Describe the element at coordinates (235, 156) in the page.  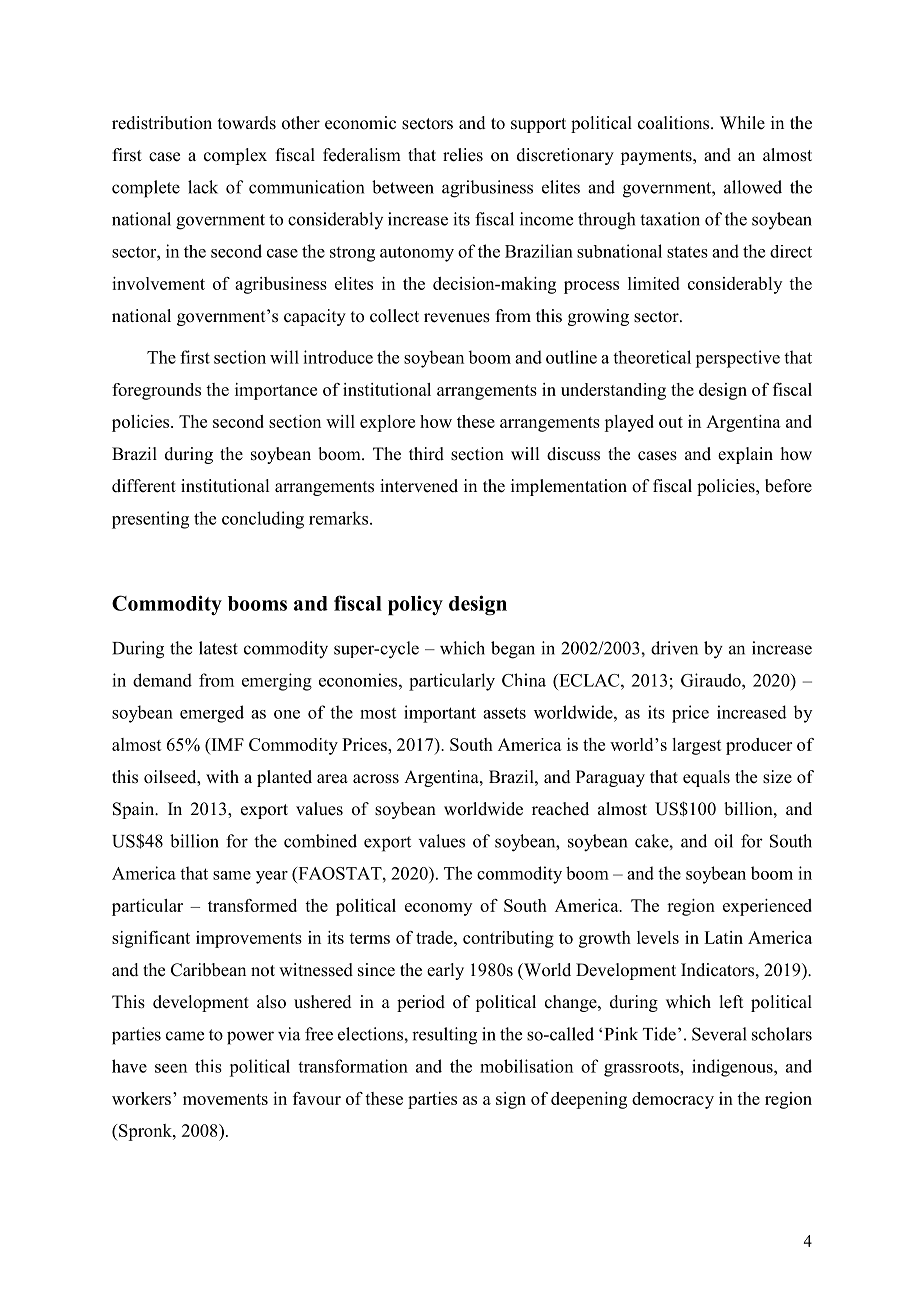
I see `complex` at that location.
